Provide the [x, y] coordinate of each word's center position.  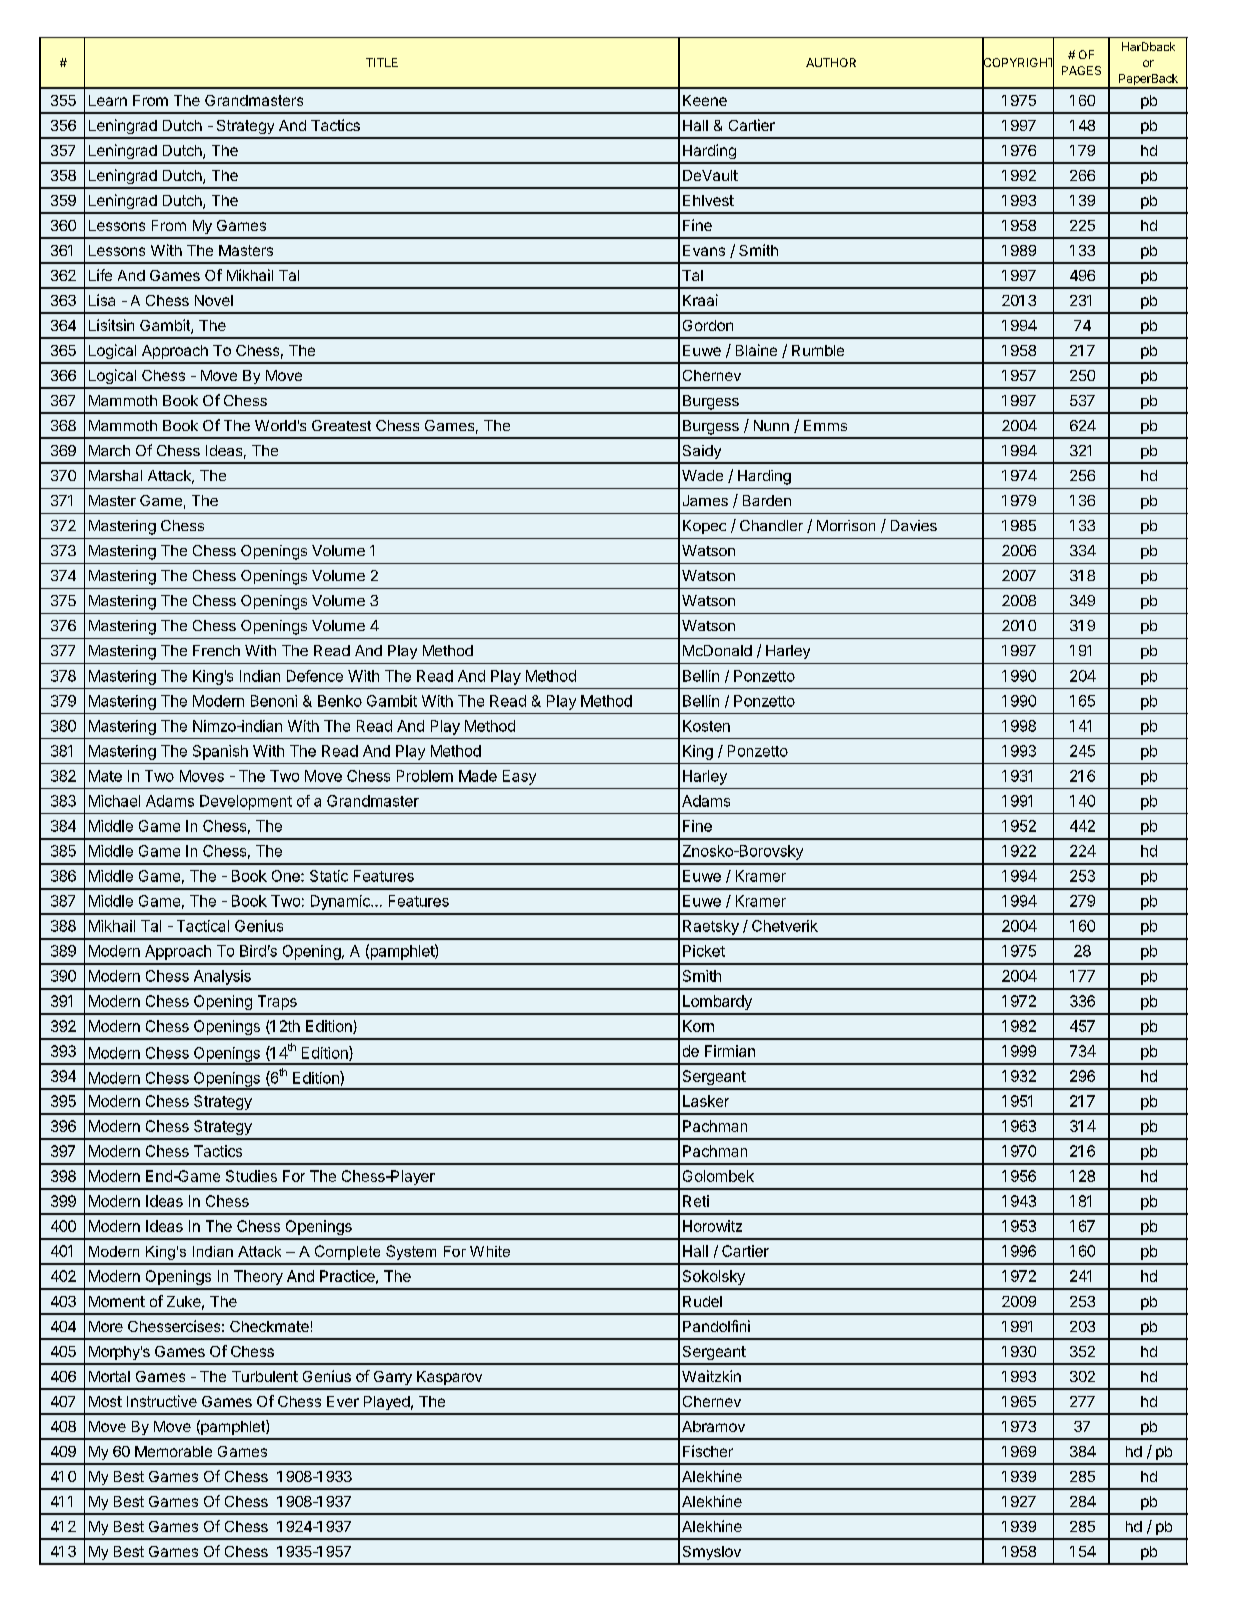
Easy [519, 777]
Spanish [220, 752]
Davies [914, 525]
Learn [108, 100]
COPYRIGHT [1018, 63]
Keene [705, 100]
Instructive [162, 1401]
